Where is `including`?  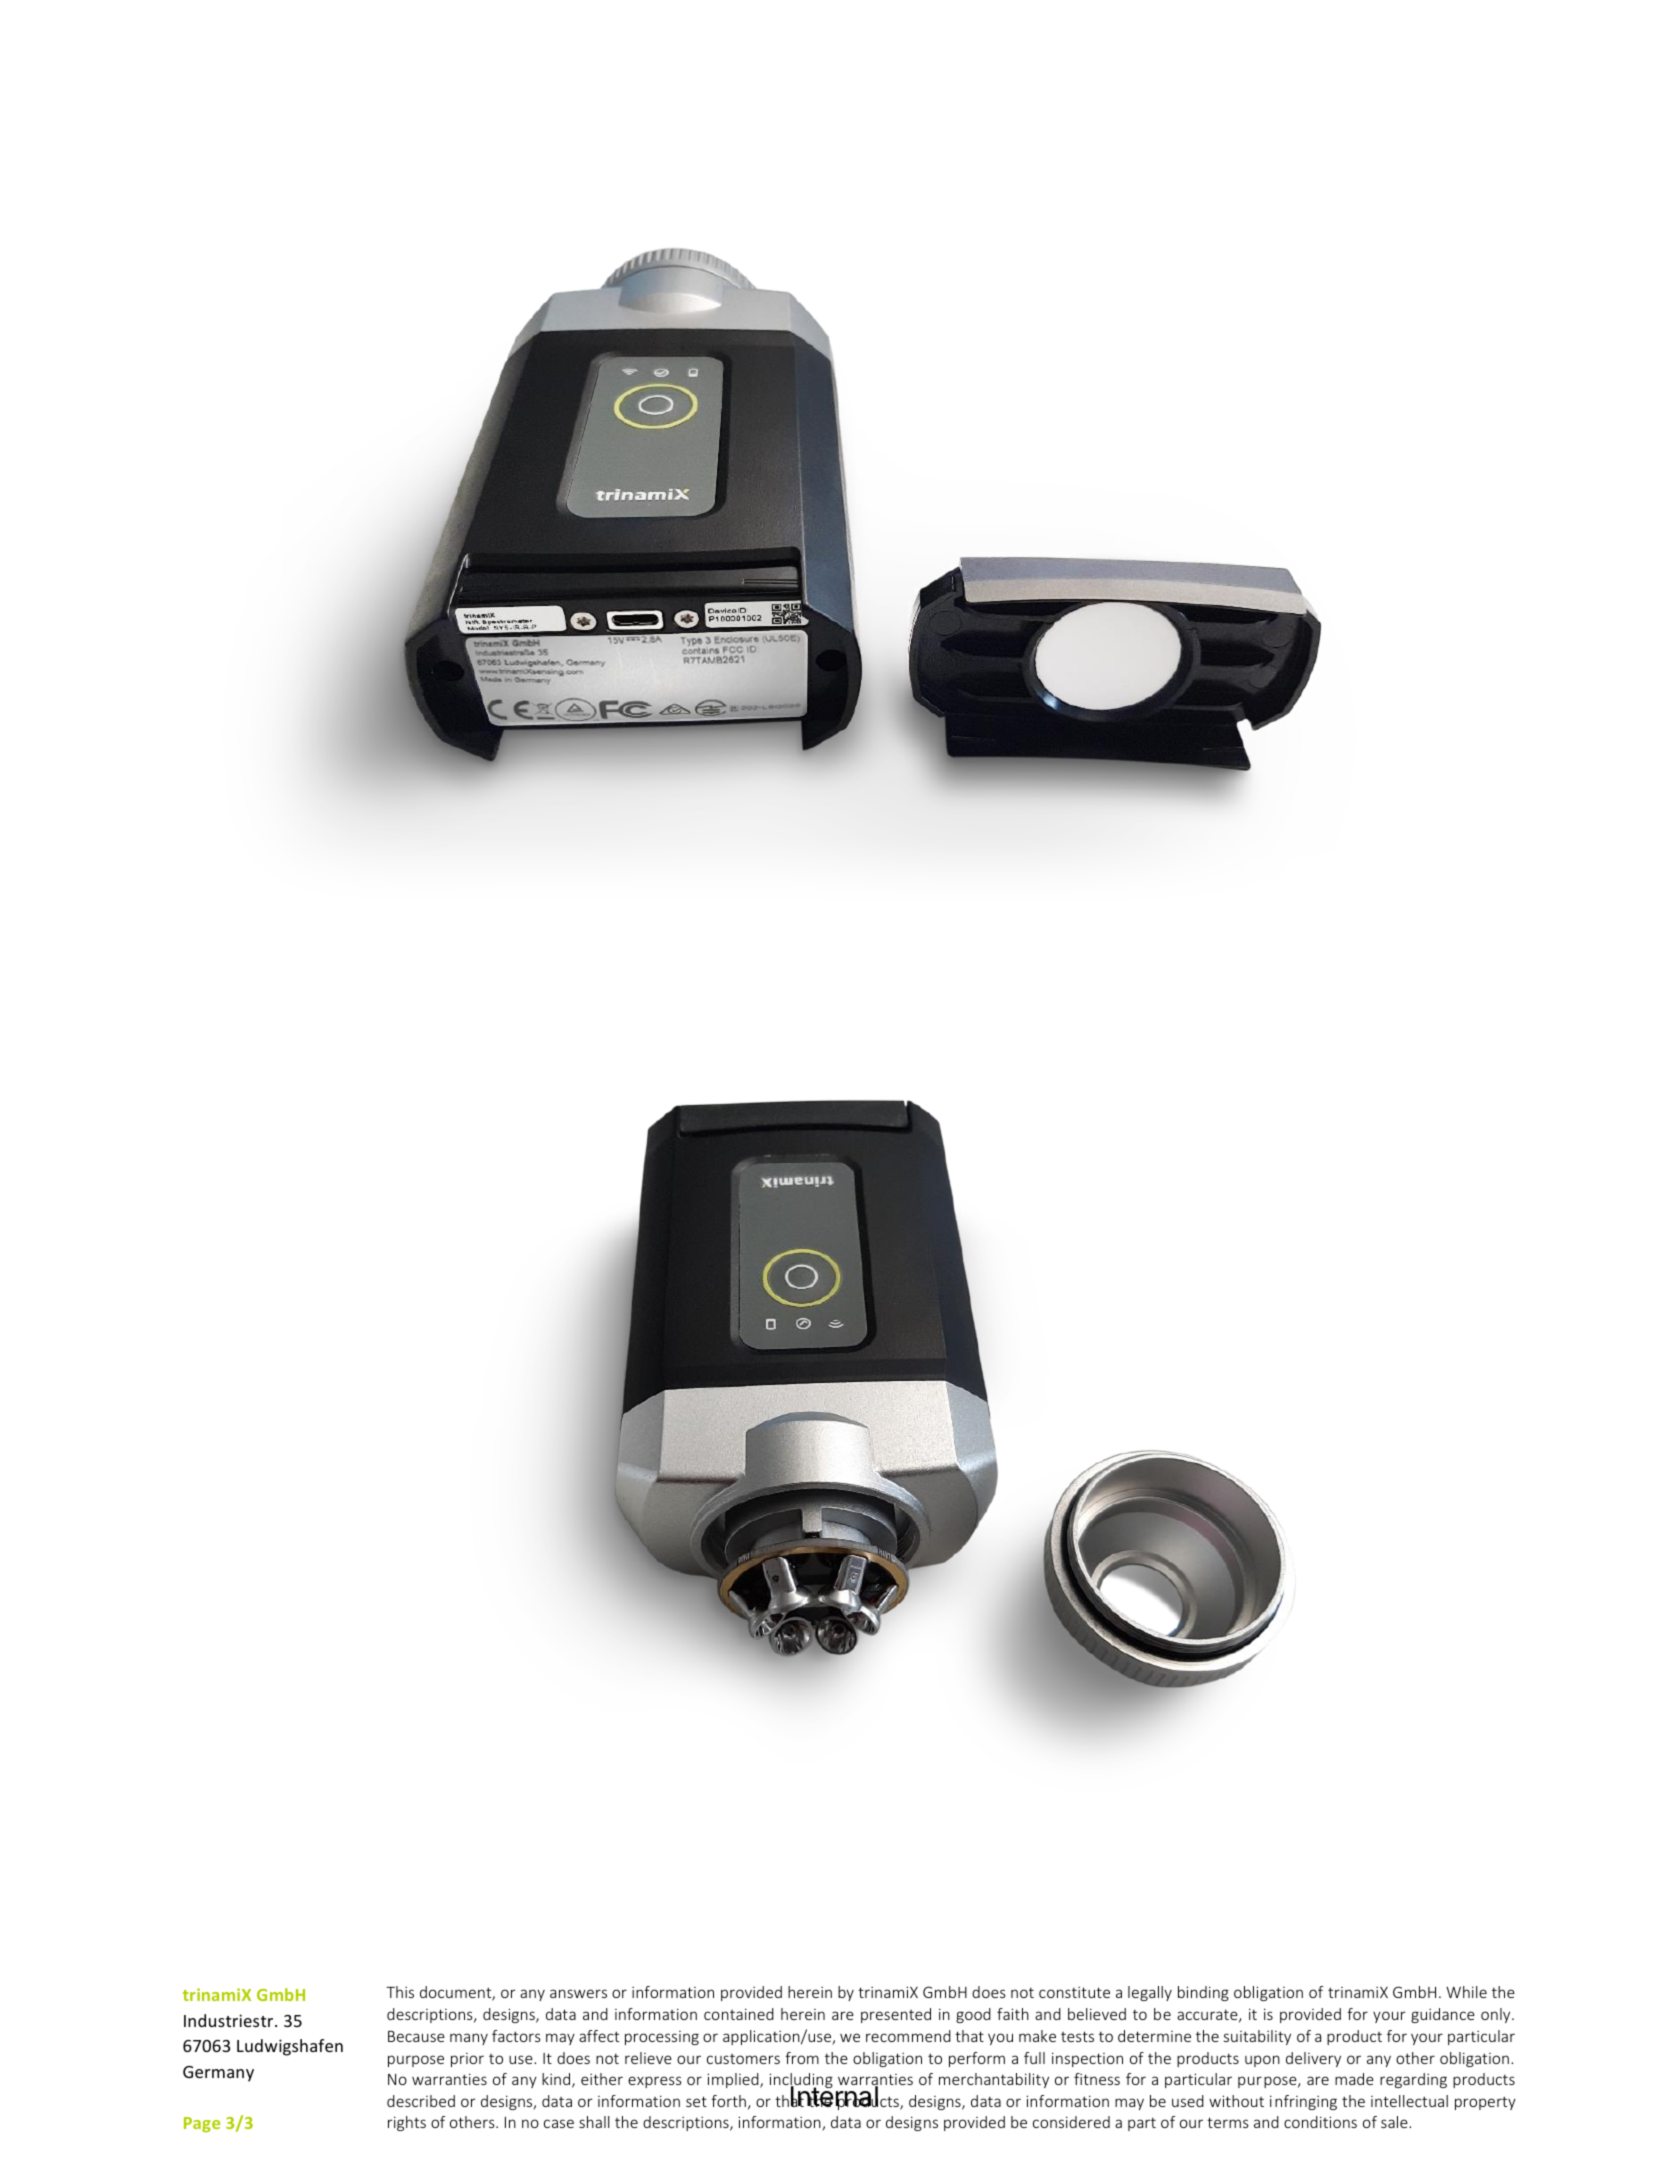 including is located at coordinates (801, 2082).
